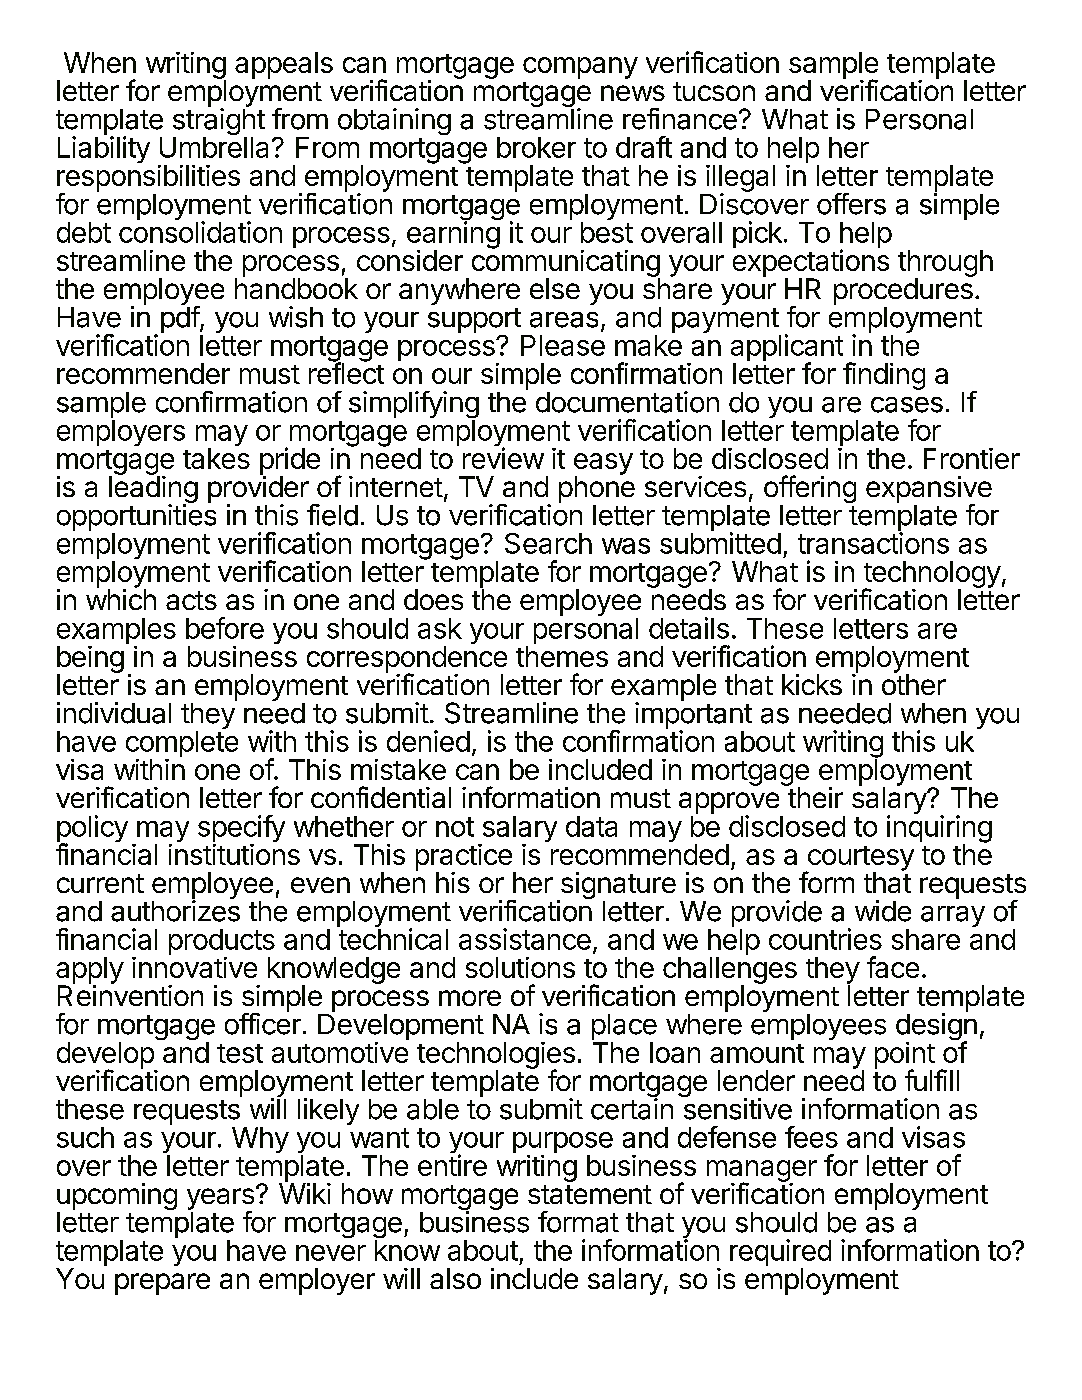 The image size is (1082, 1400). I want to click on themes, so click(562, 656).
